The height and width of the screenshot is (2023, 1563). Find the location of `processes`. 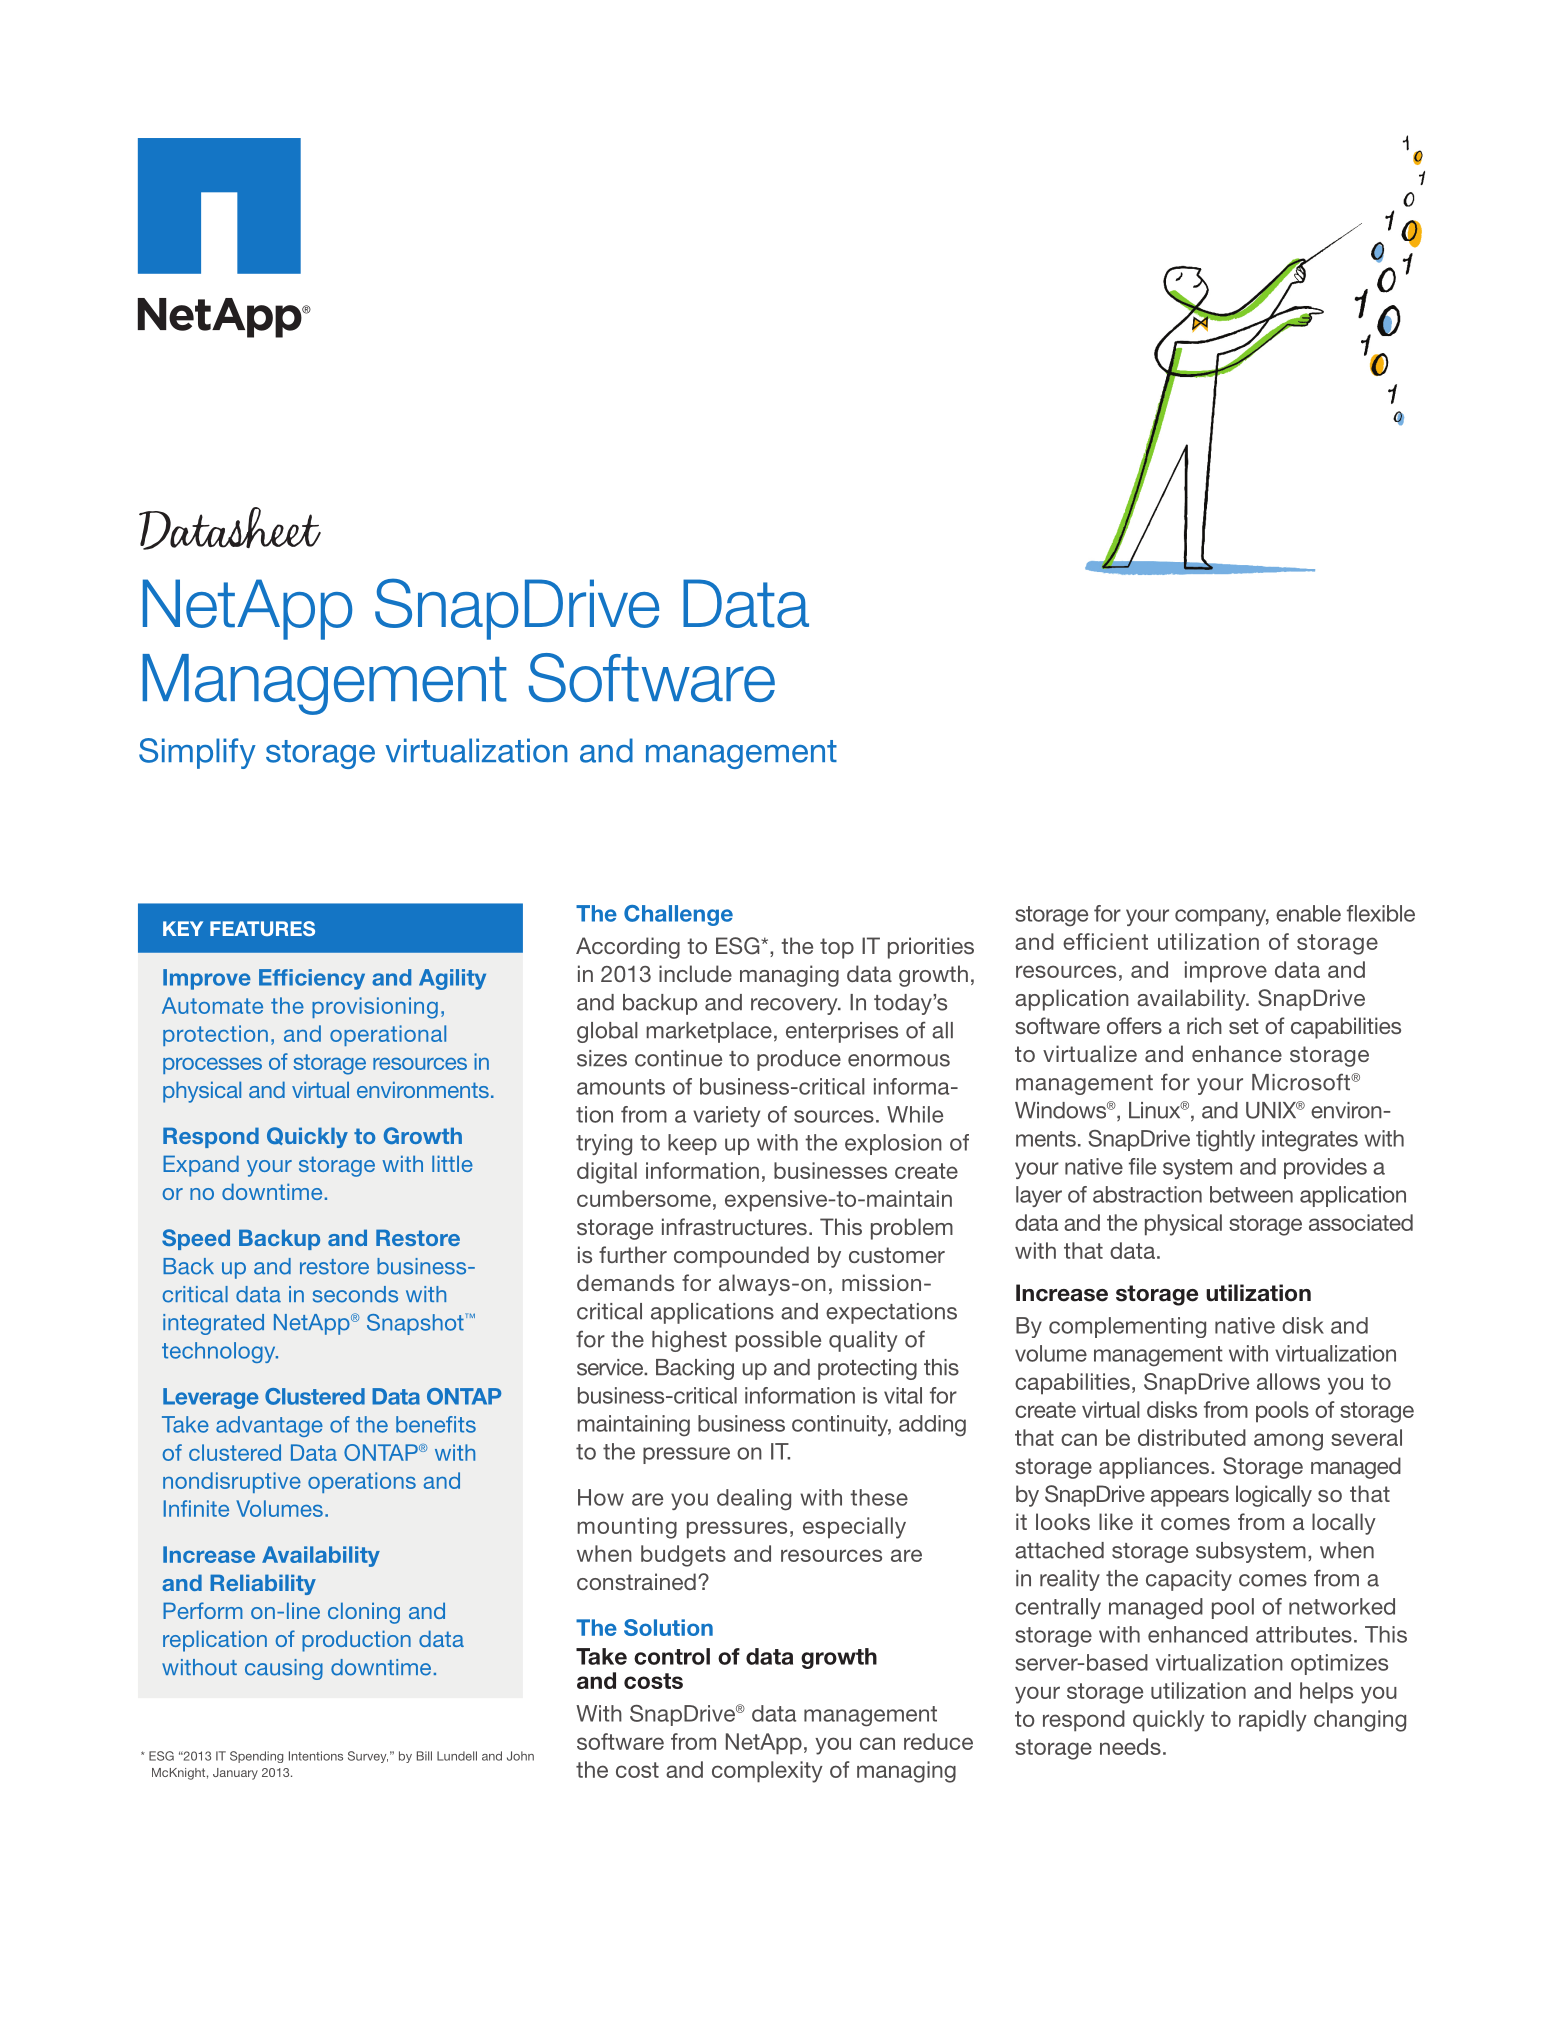

processes is located at coordinates (212, 1066).
